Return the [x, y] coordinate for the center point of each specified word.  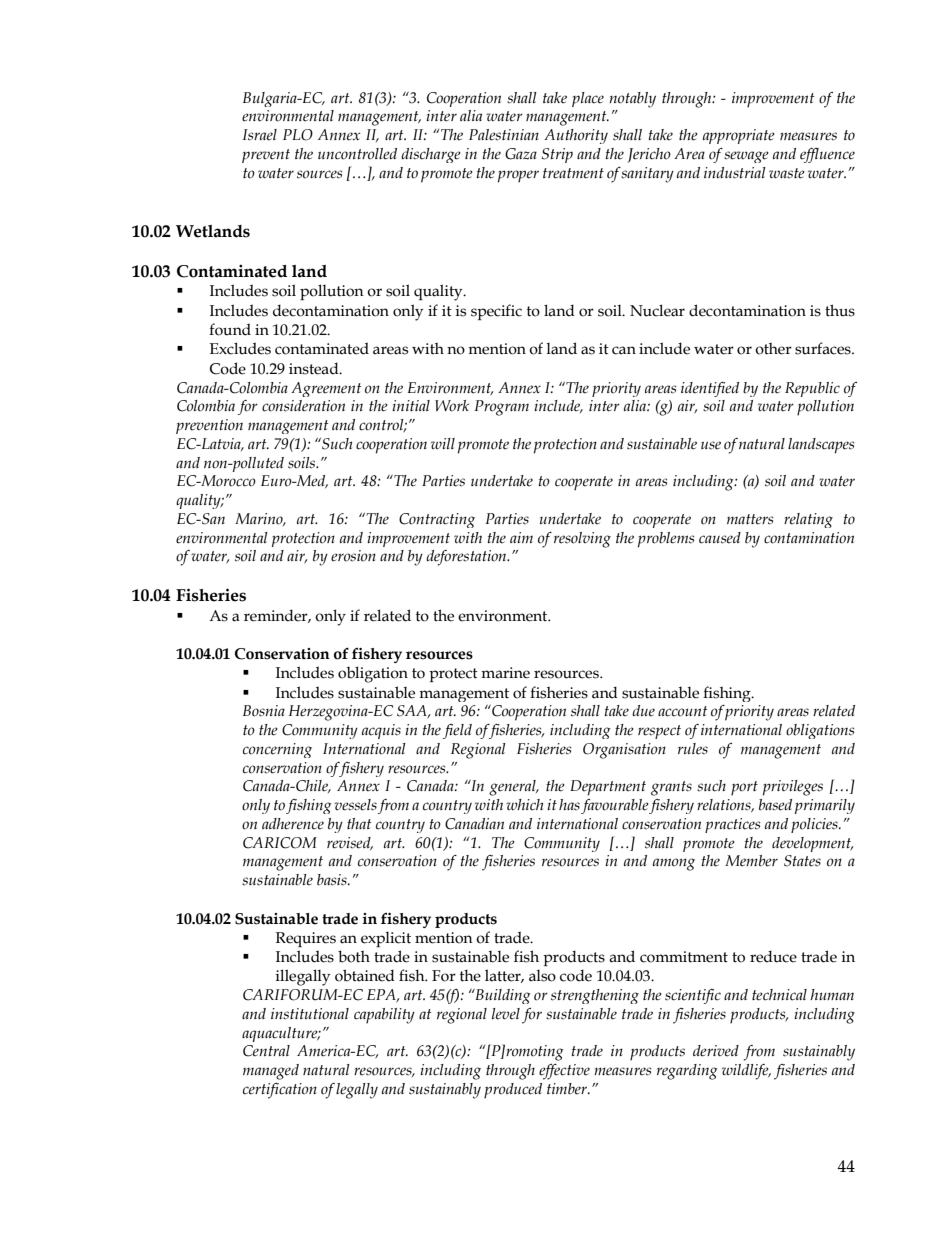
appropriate [739, 136]
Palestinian [504, 135]
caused [720, 538]
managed [271, 1072]
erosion [353, 556]
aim [521, 537]
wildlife [746, 1072]
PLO [298, 135]
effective [564, 1072]
